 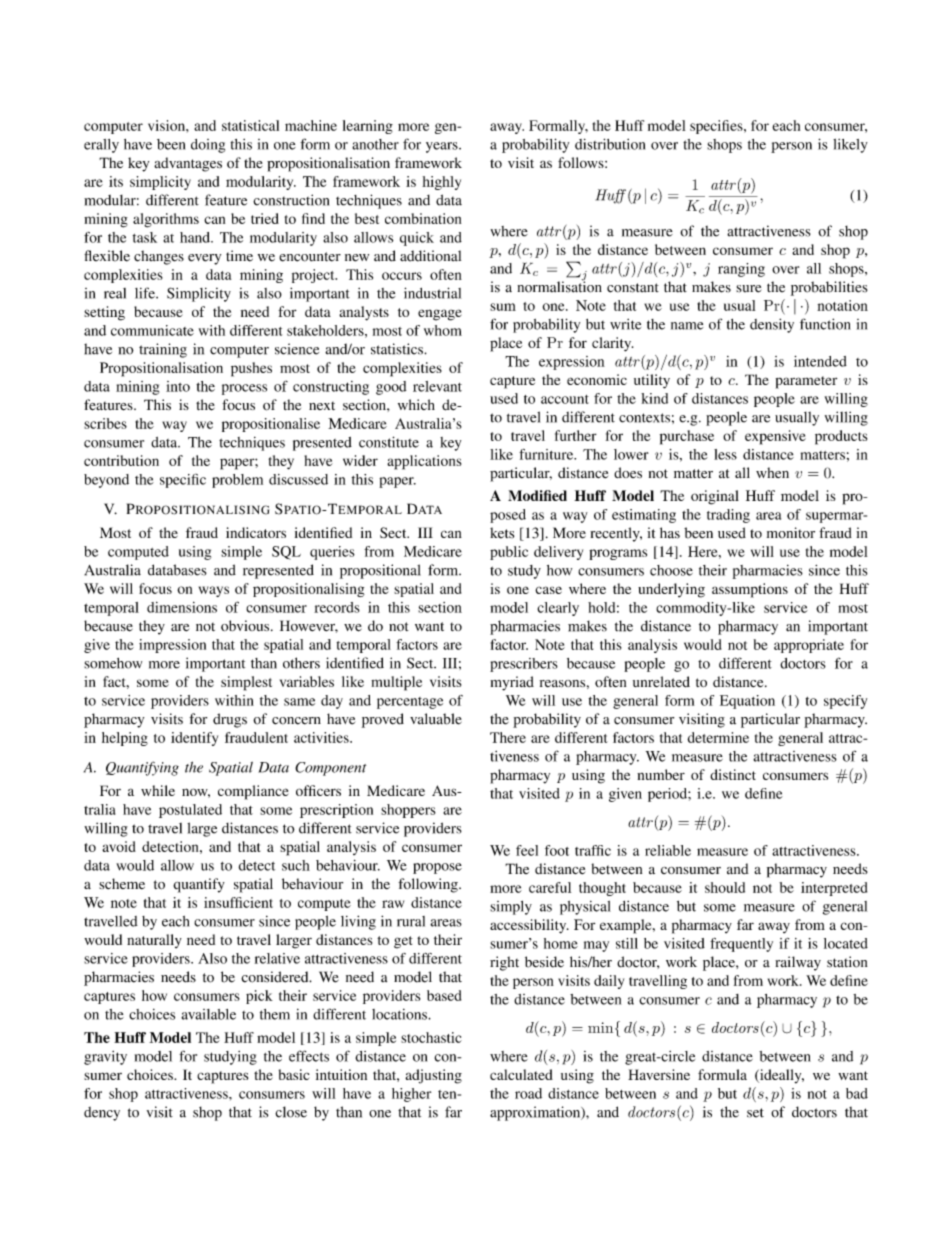 I want to click on gravity, so click(x=105, y=1058).
